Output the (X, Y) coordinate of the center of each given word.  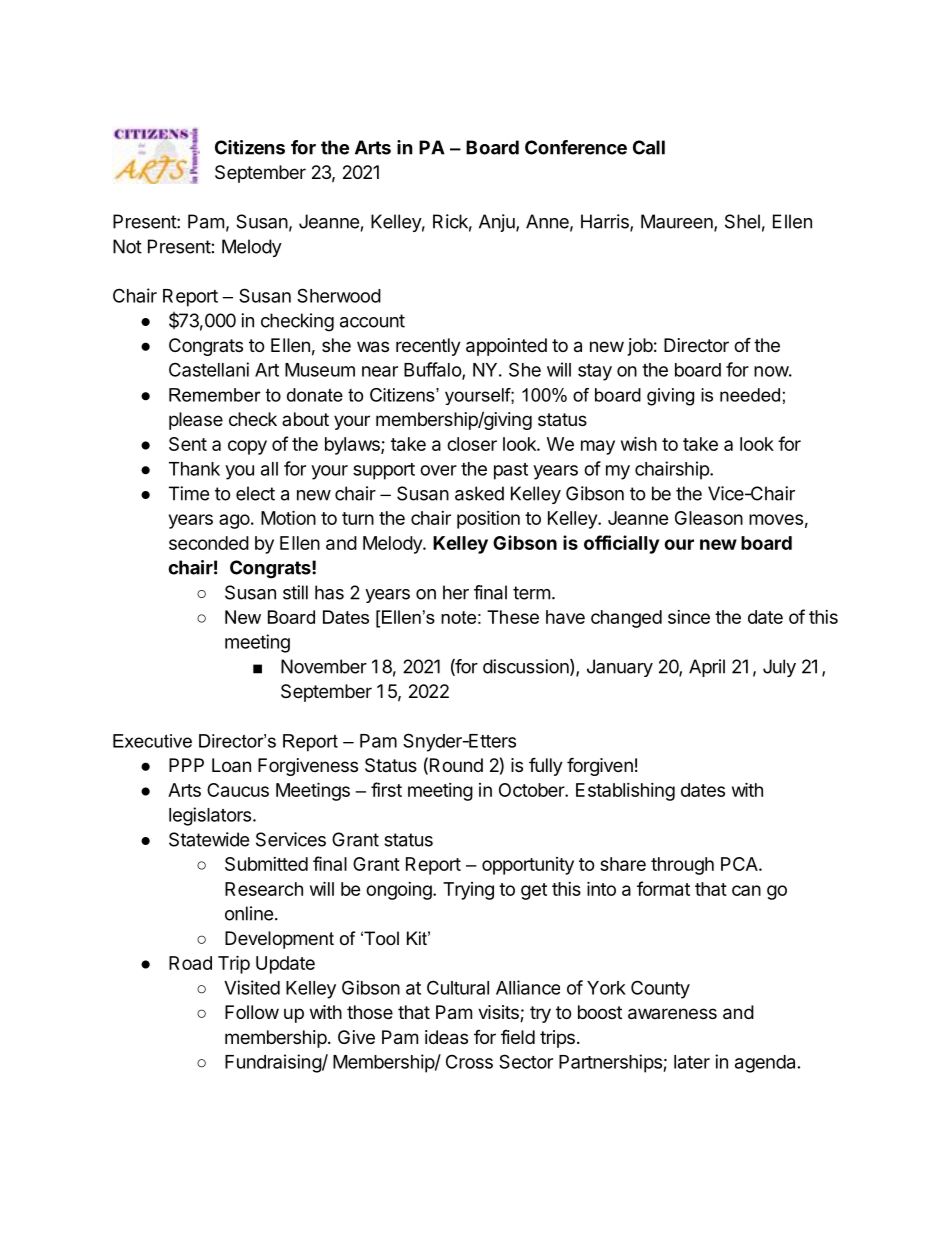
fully (546, 766)
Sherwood (339, 295)
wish (639, 443)
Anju (498, 223)
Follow (252, 1012)
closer (472, 444)
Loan (231, 765)
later (692, 1062)
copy (247, 447)
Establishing (625, 792)
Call (649, 147)
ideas (446, 1037)
